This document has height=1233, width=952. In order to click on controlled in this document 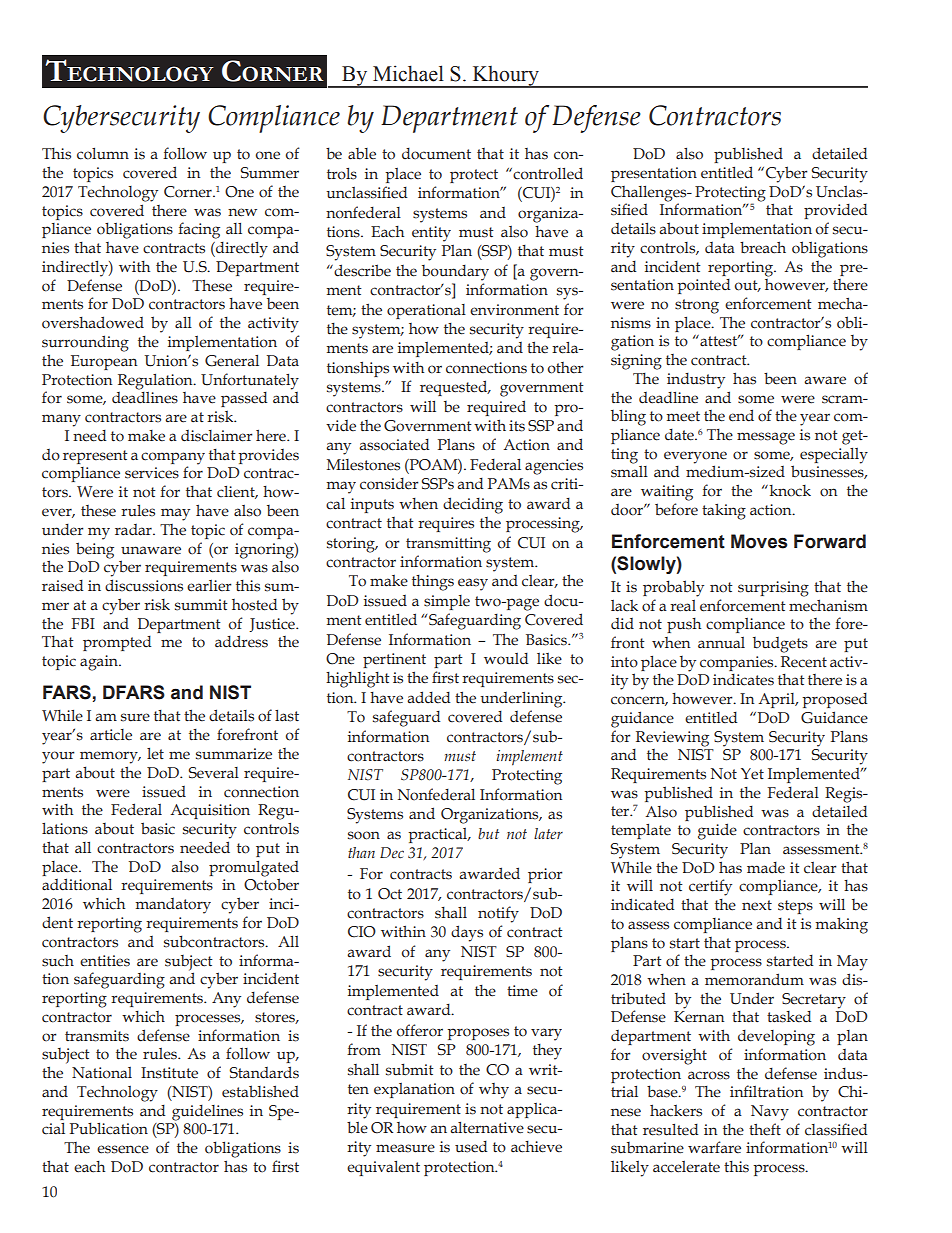, I will do `click(547, 173)`.
